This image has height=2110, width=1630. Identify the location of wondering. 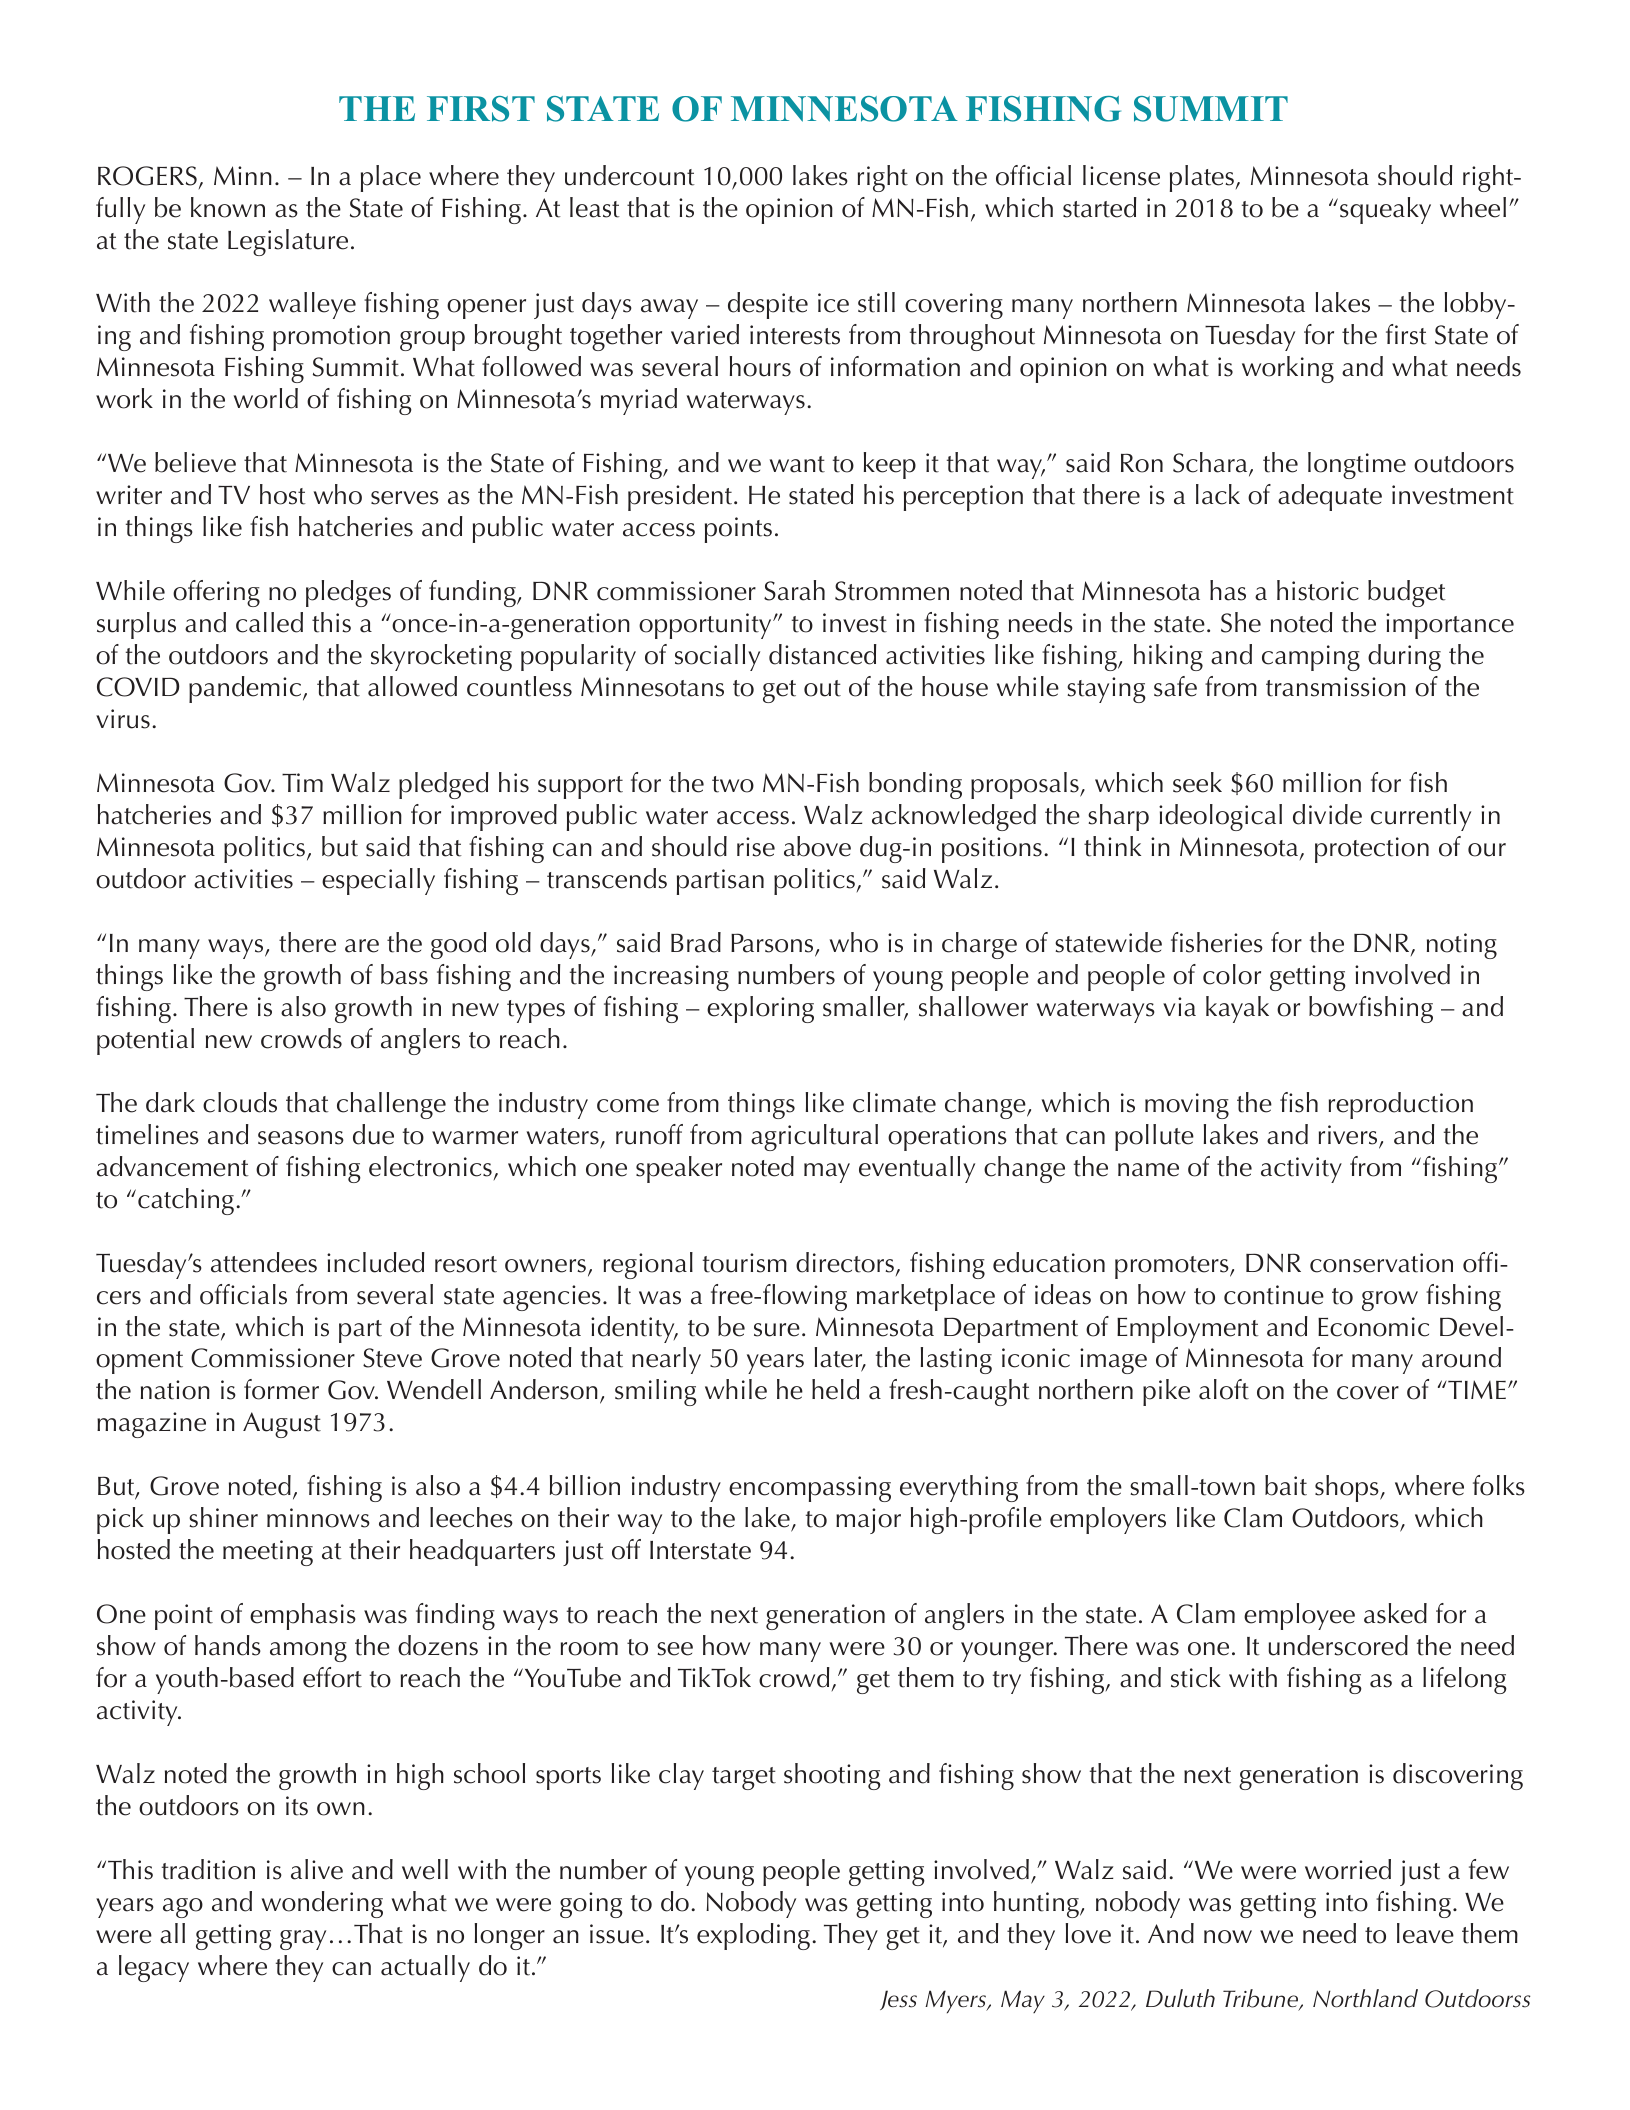
(322, 1904).
